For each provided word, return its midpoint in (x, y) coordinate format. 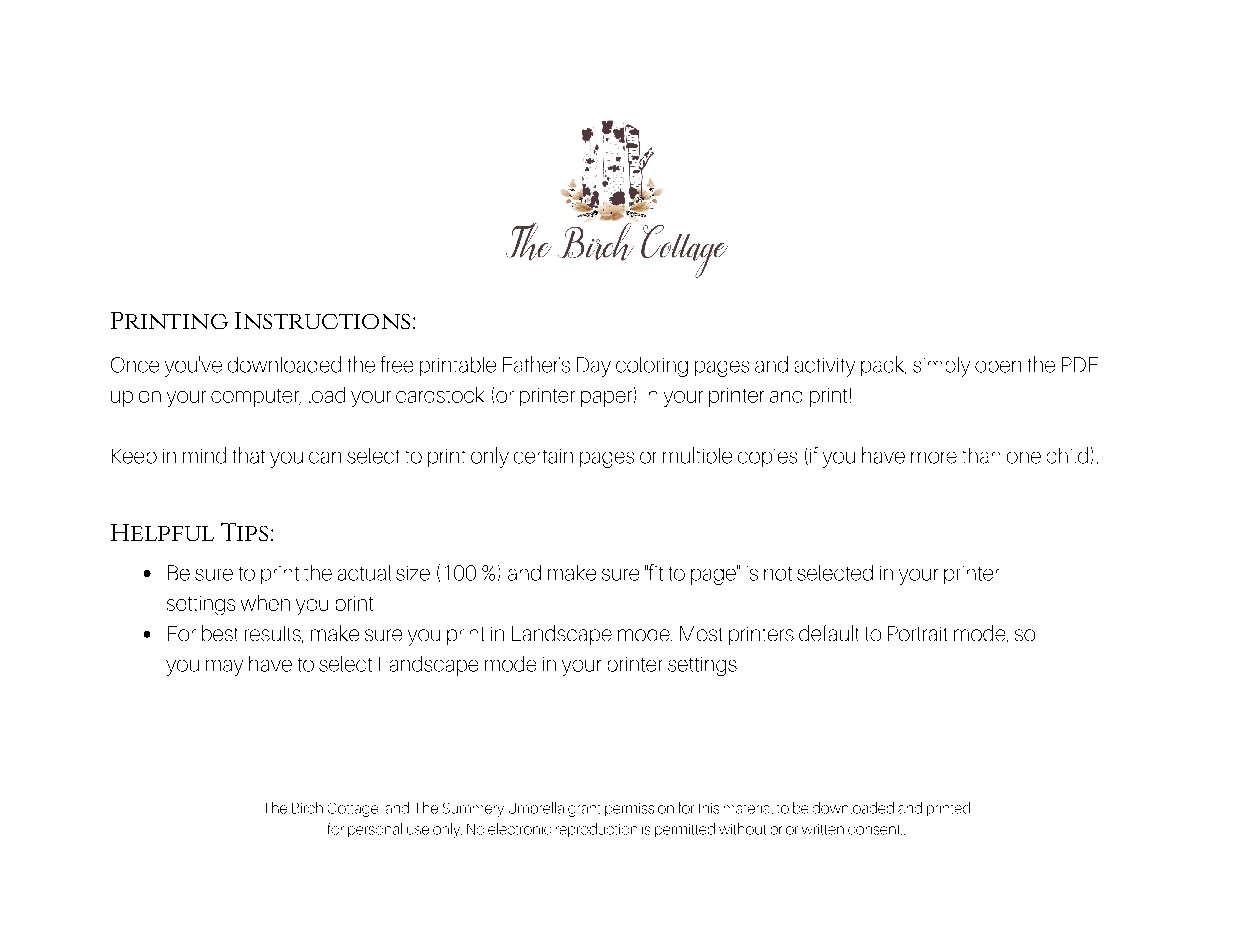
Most (701, 633)
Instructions (322, 320)
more (934, 458)
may (224, 668)
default (828, 633)
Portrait (917, 633)
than (981, 456)
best (219, 633)
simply (941, 367)
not (778, 574)
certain (543, 456)
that (249, 455)
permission (639, 809)
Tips (244, 532)
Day (594, 367)
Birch (307, 808)
